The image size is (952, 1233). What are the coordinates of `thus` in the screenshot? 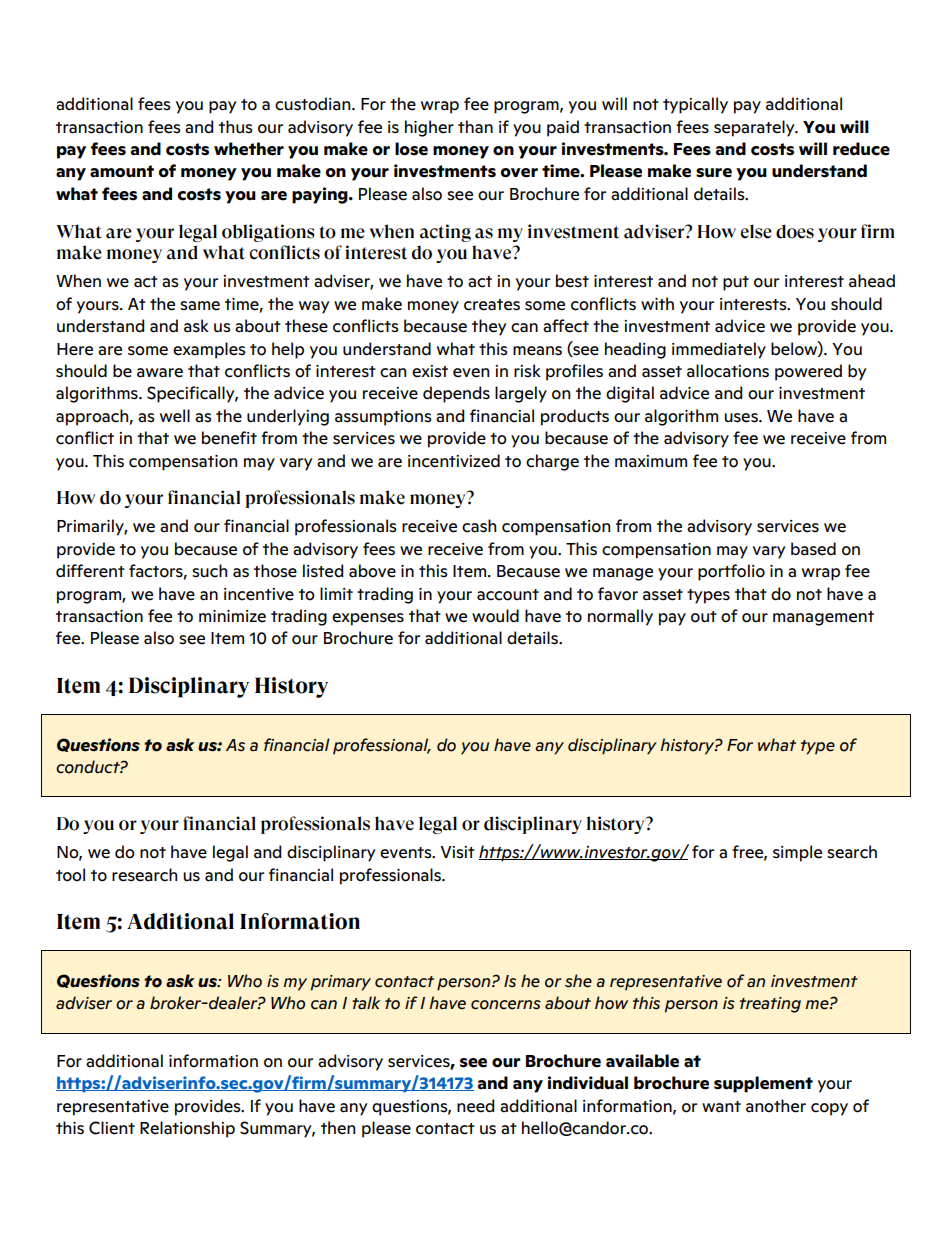 It's located at (236, 127).
